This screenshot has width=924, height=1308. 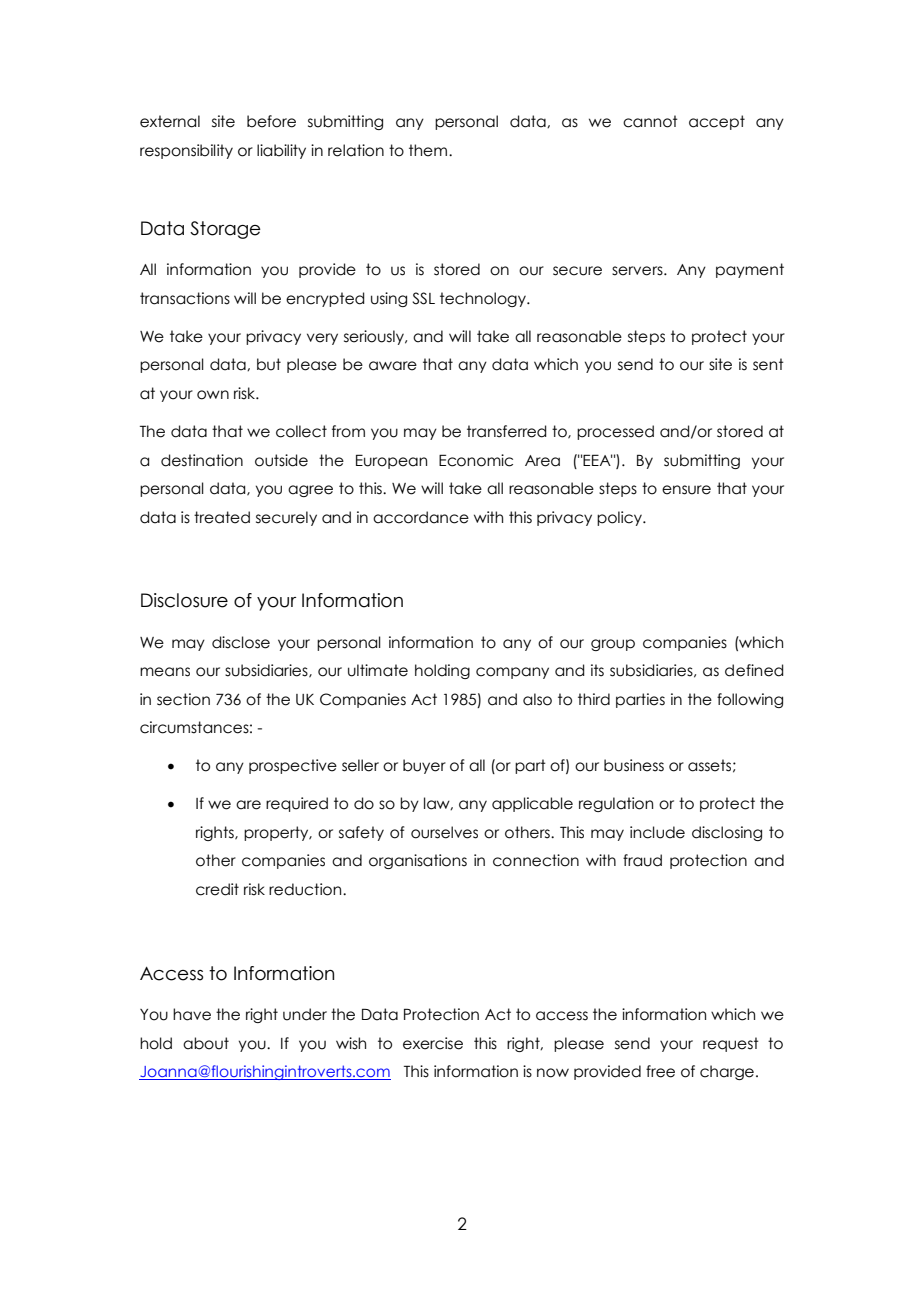 I want to click on request, so click(x=731, y=1044).
